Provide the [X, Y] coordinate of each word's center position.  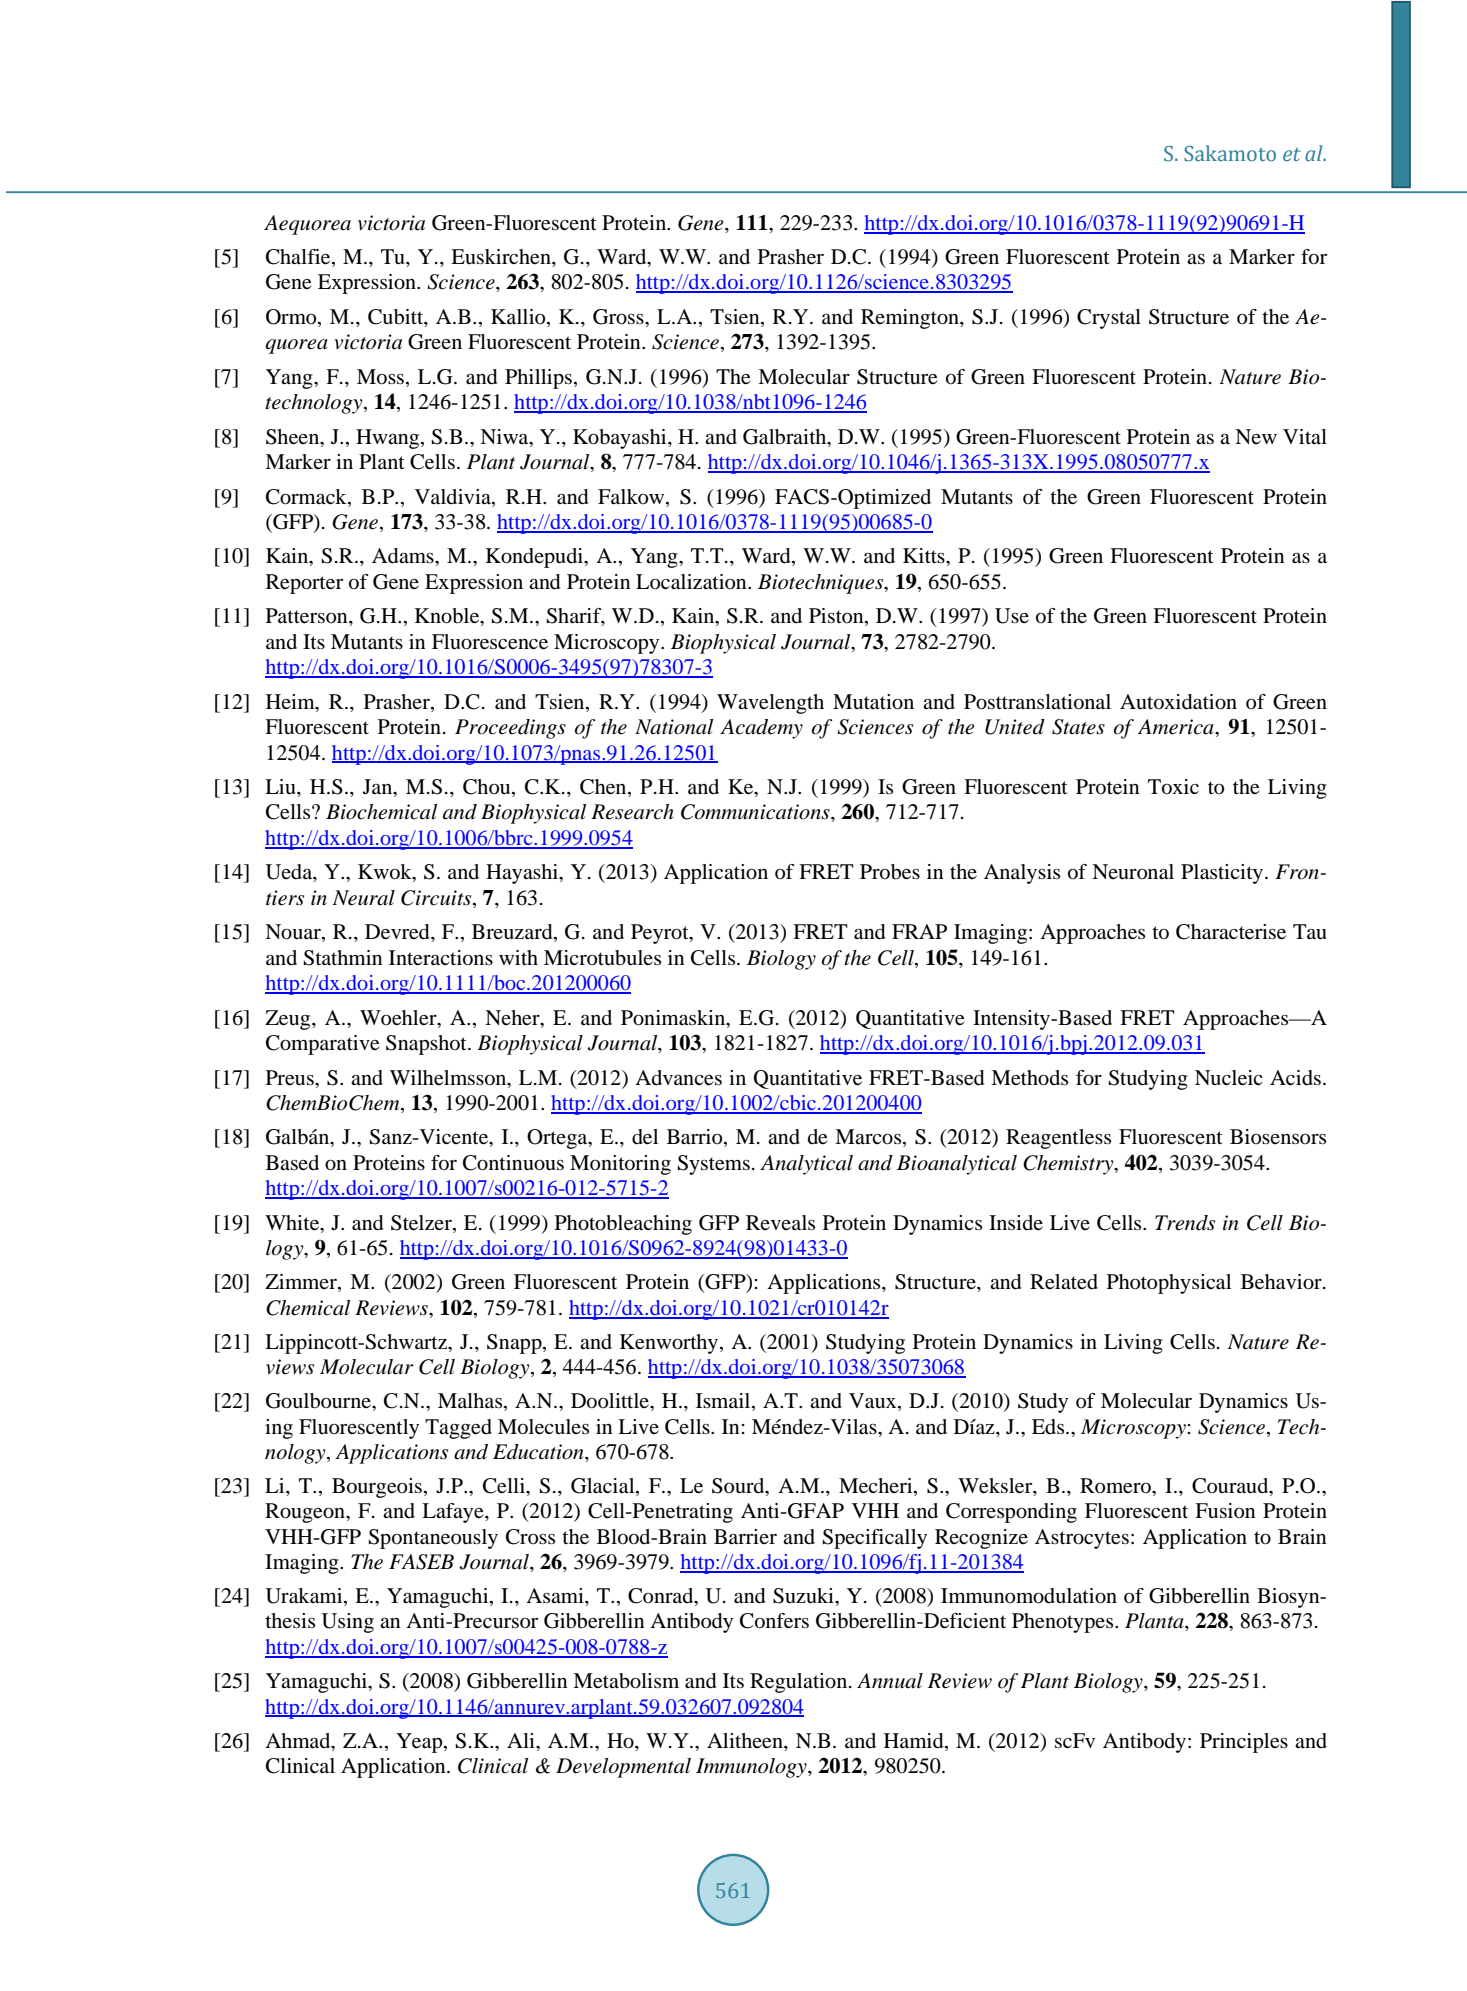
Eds [1049, 1427]
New [1256, 436]
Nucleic [1228, 1078]
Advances [678, 1078]
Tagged [458, 1429]
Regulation [800, 1683]
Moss [382, 377]
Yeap [420, 1743]
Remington [911, 319]
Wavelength [770, 704]
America [1177, 727]
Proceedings [510, 729]
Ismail [724, 1402]
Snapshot [427, 1045]
